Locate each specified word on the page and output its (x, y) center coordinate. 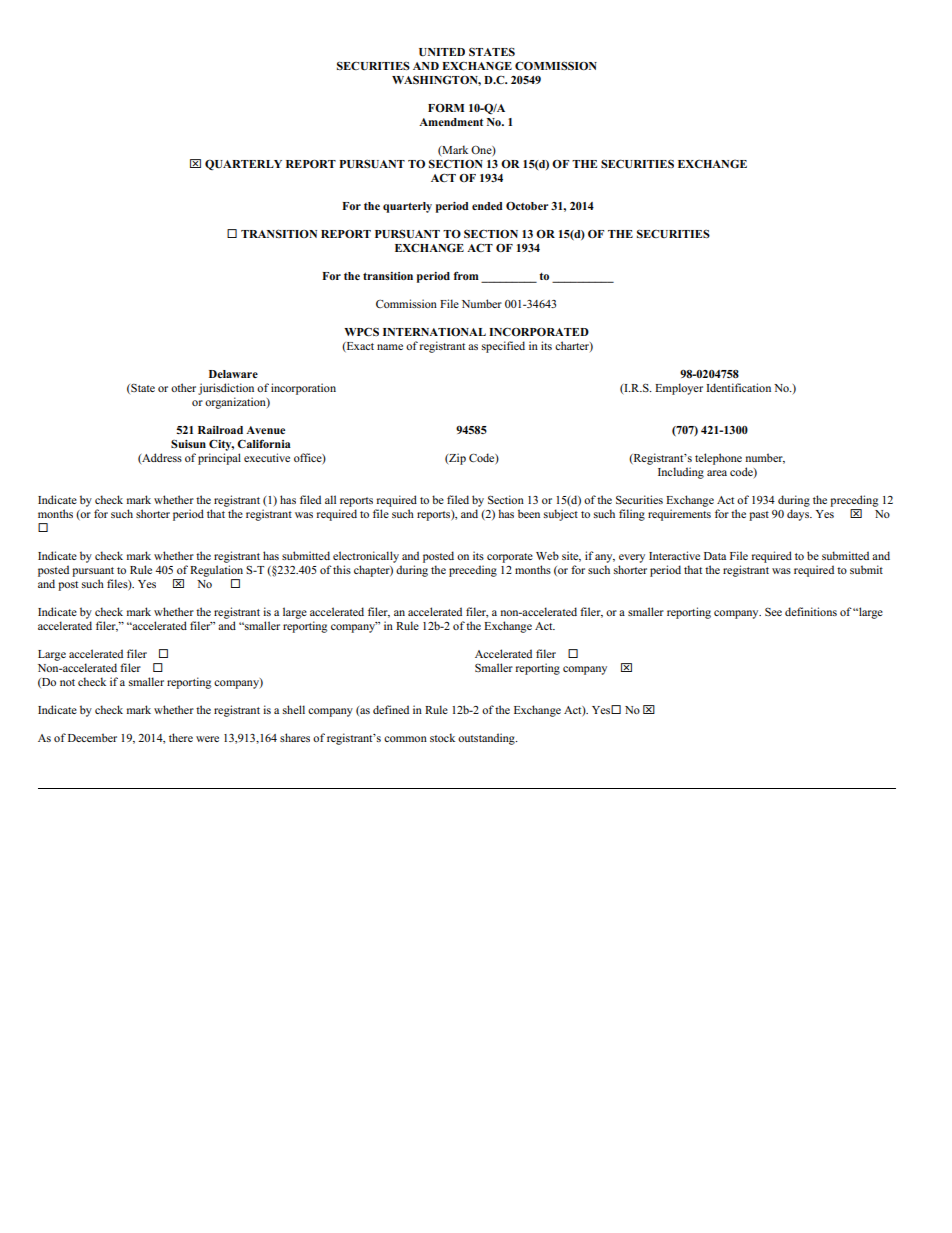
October (527, 206)
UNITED (442, 52)
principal (219, 459)
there (181, 737)
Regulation (216, 571)
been (529, 513)
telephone (718, 459)
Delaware (233, 374)
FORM (446, 108)
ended (487, 206)
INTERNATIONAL (434, 332)
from (466, 275)
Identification (738, 387)
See (773, 611)
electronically (366, 557)
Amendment (451, 122)
